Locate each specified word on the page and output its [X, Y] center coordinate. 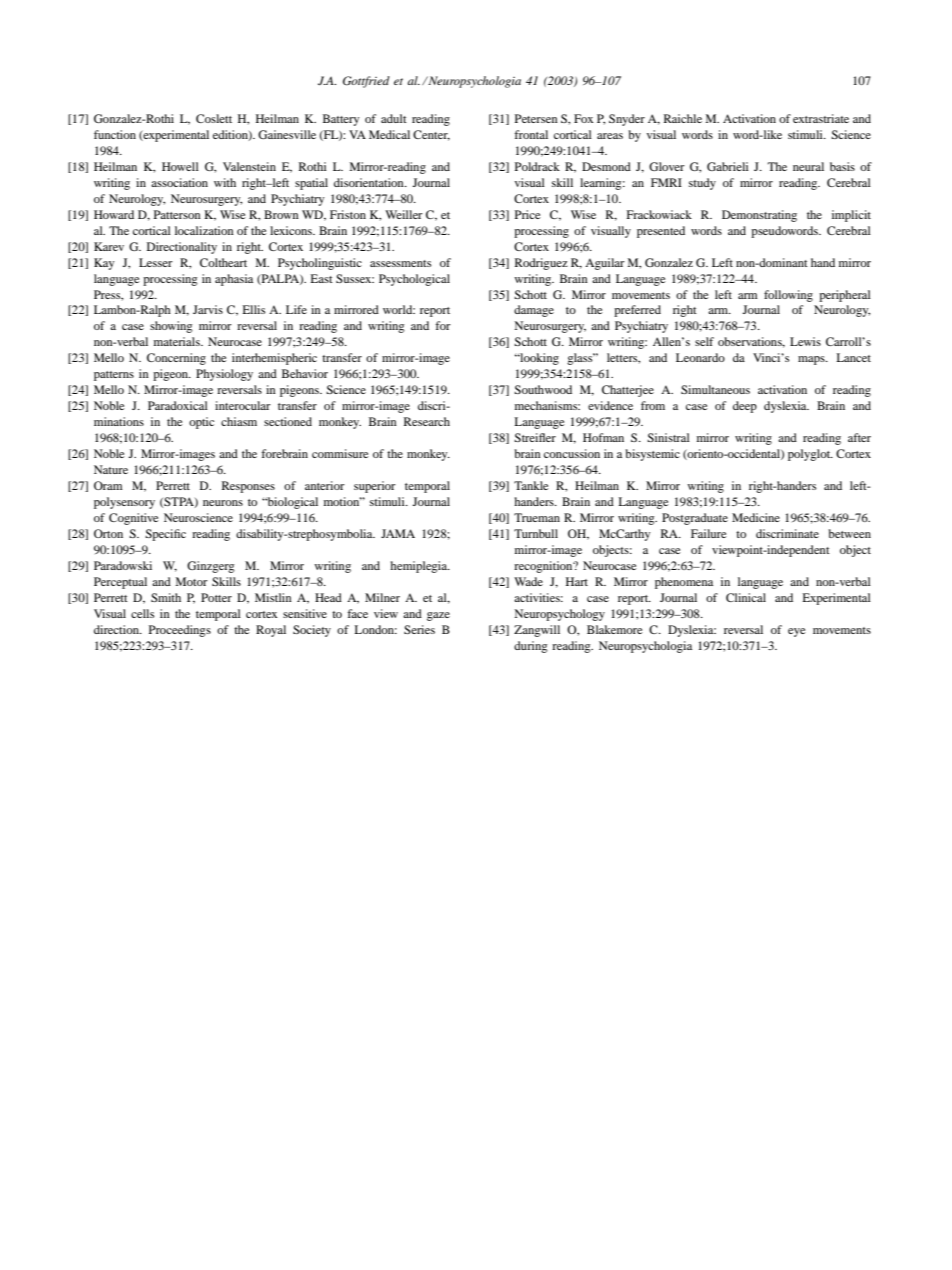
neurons [223, 503]
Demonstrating [759, 216]
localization [204, 230]
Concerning [176, 359]
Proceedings [180, 631]
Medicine [756, 517]
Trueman [537, 517]
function [115, 134]
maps [812, 360]
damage [534, 311]
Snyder [627, 120]
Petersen [536, 118]
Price [528, 214]
